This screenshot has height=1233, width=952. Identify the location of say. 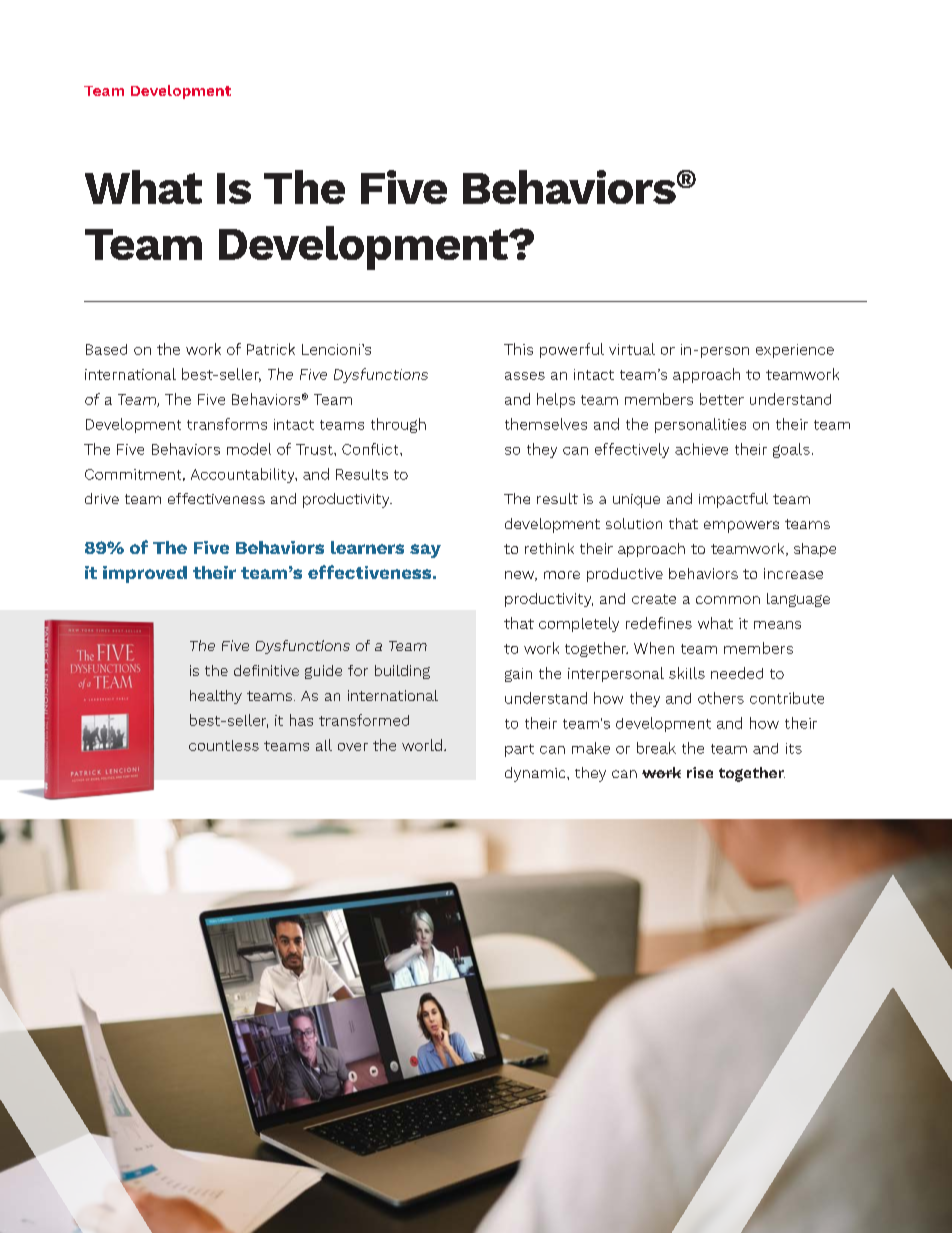
(425, 551).
